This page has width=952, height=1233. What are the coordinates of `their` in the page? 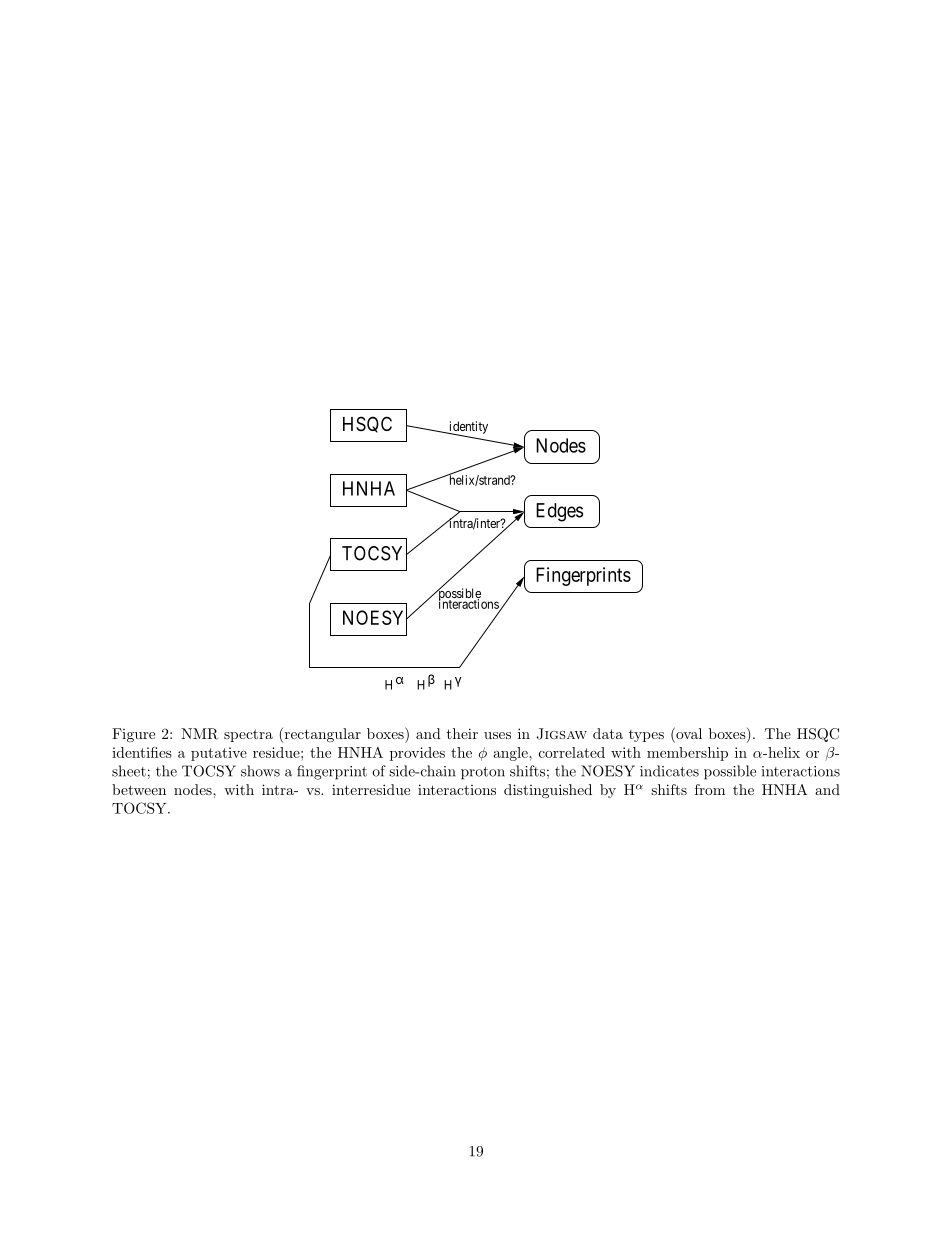 It's located at (462, 733).
